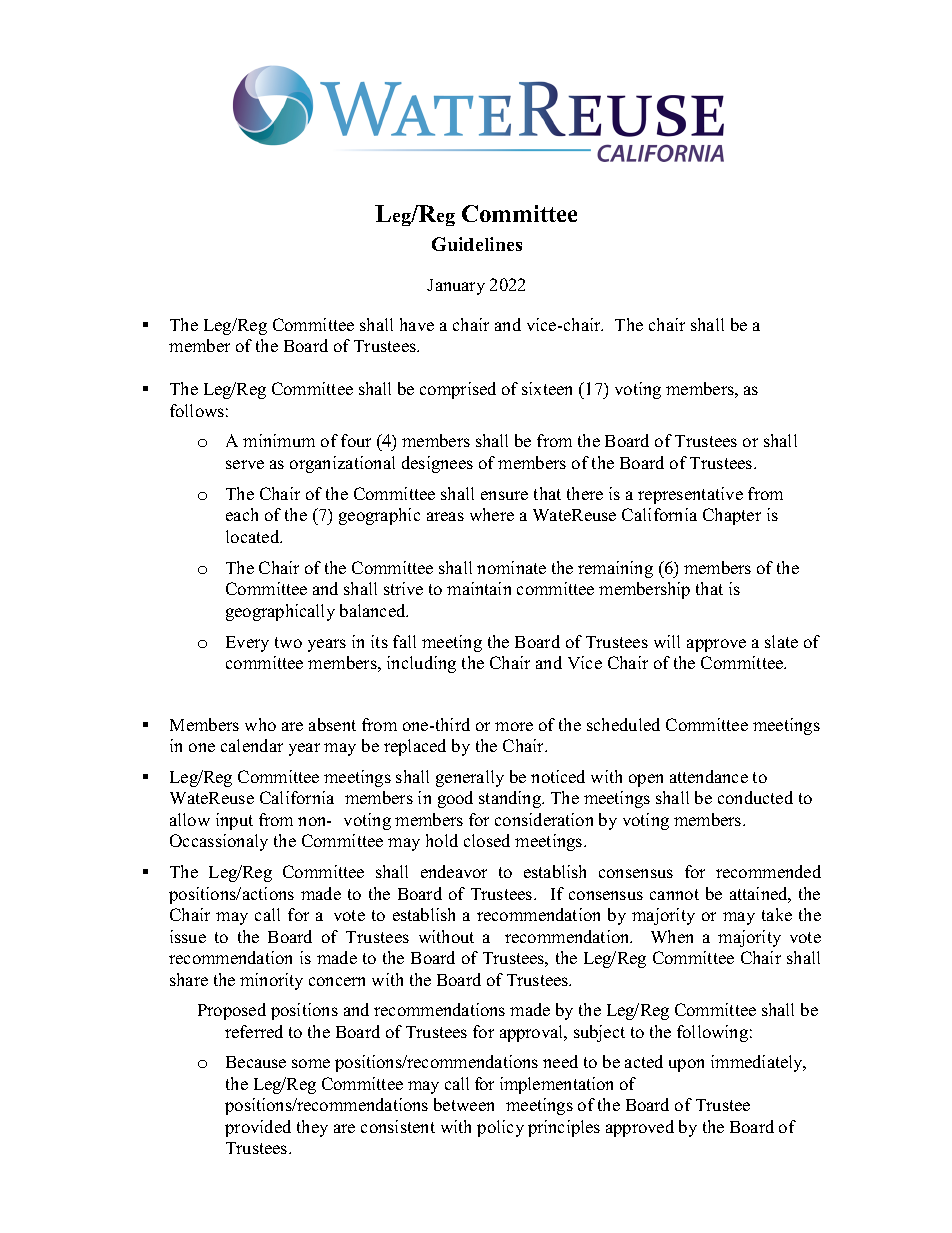 This document has height=1233, width=952. Describe the element at coordinates (686, 1065) in the document. I see `upon` at that location.
